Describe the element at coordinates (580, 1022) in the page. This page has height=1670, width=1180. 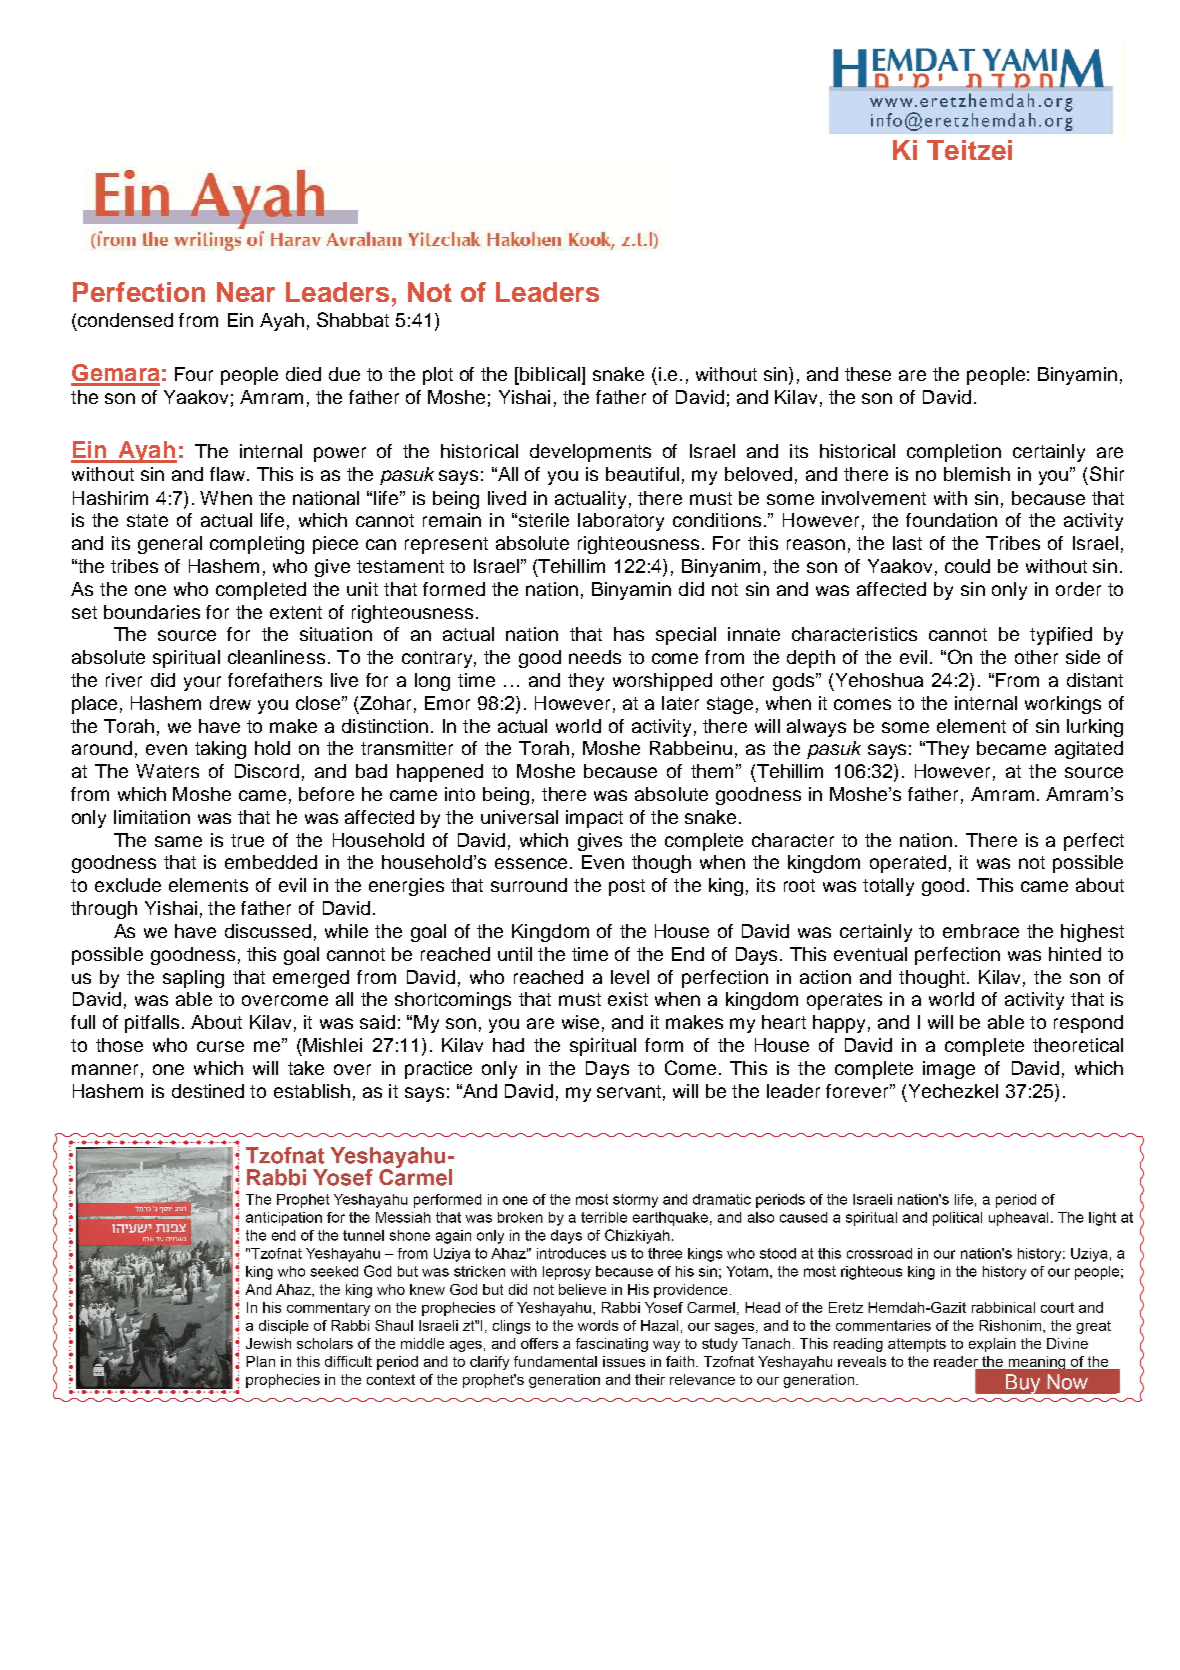
I see `wise` at that location.
